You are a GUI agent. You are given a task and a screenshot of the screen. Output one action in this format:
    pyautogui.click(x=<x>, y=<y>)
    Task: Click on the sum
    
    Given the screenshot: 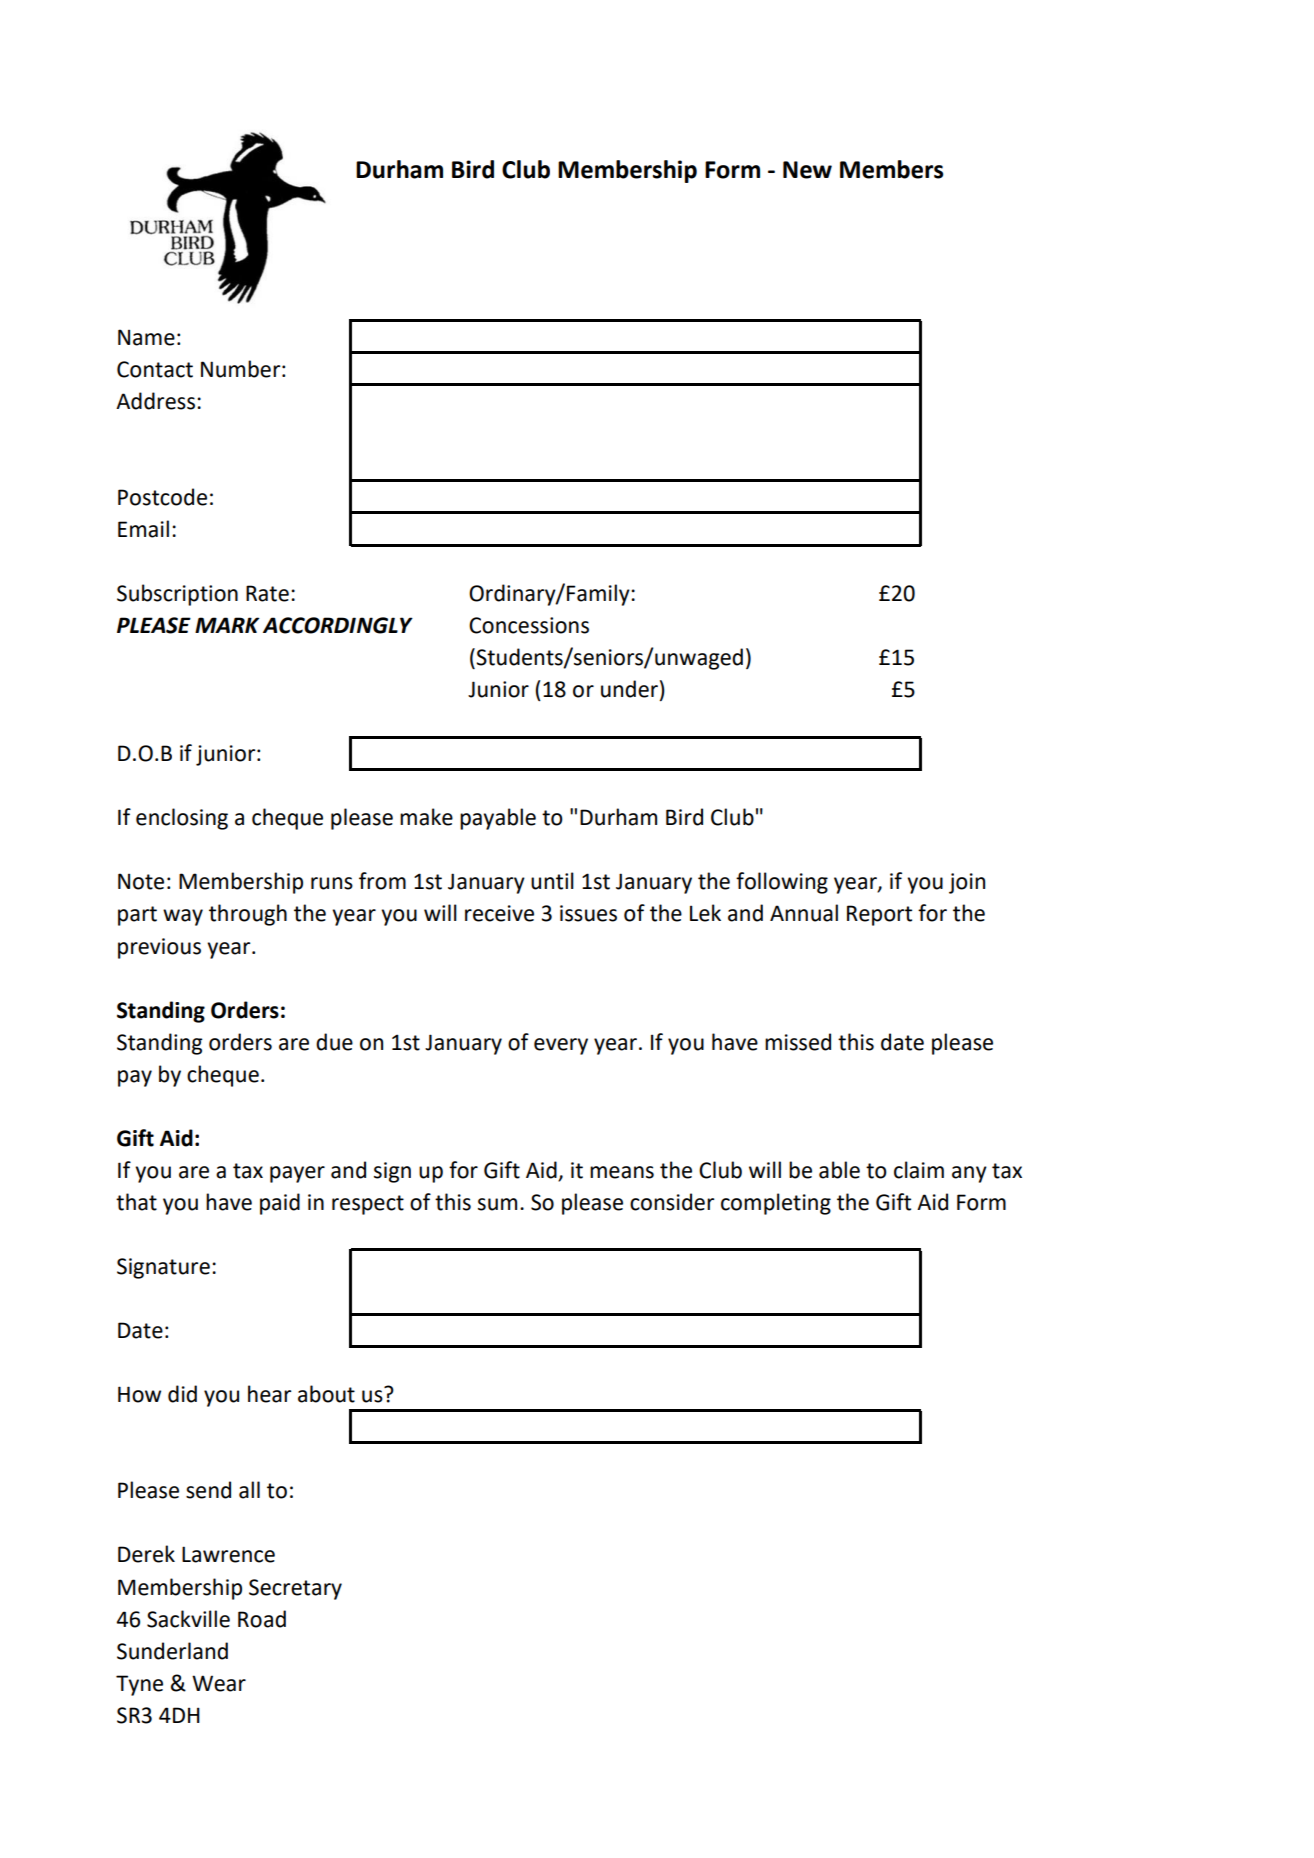 What is the action you would take?
    pyautogui.click(x=497, y=1204)
